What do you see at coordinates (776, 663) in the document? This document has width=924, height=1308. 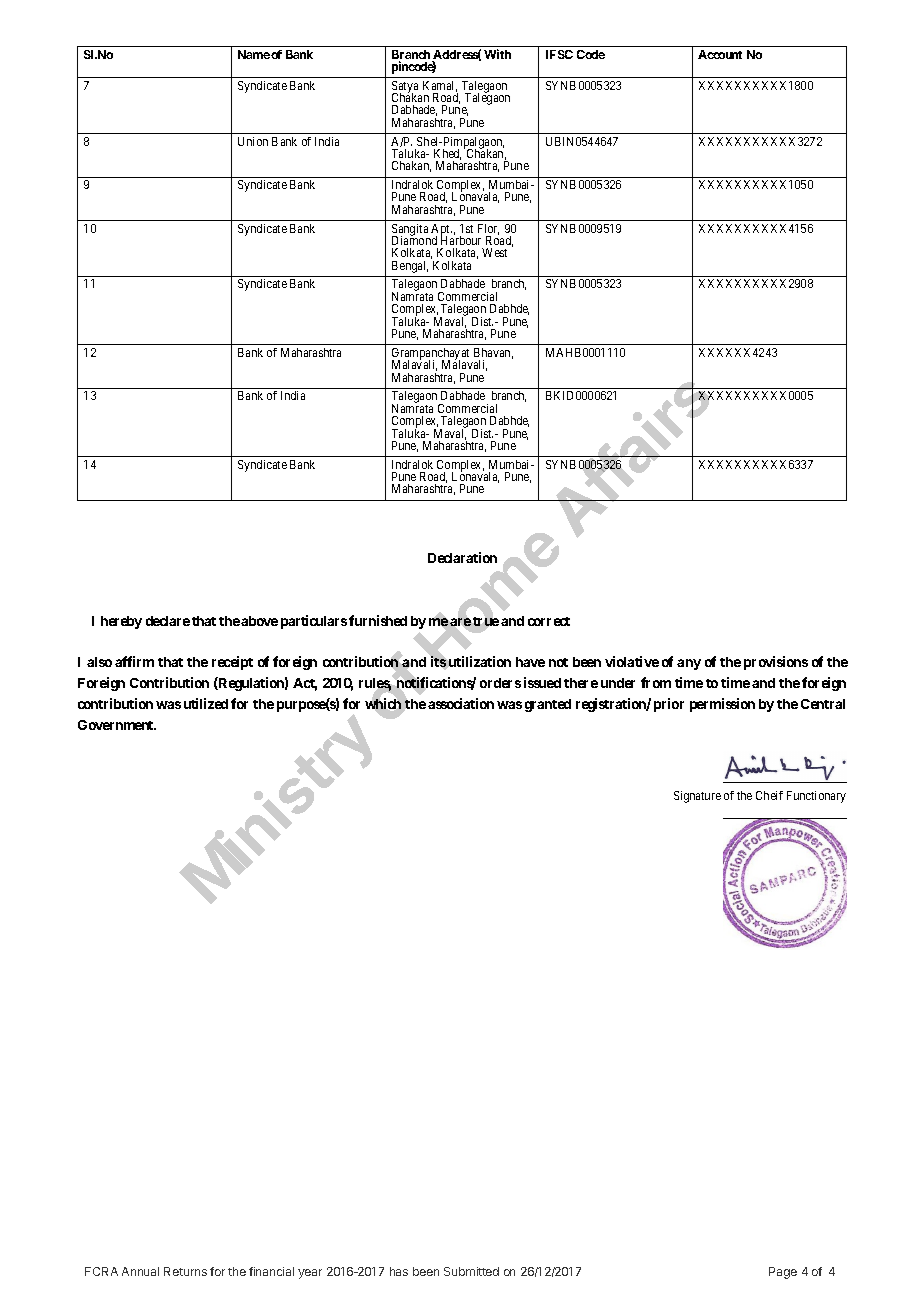 I see `provisions` at bounding box center [776, 663].
